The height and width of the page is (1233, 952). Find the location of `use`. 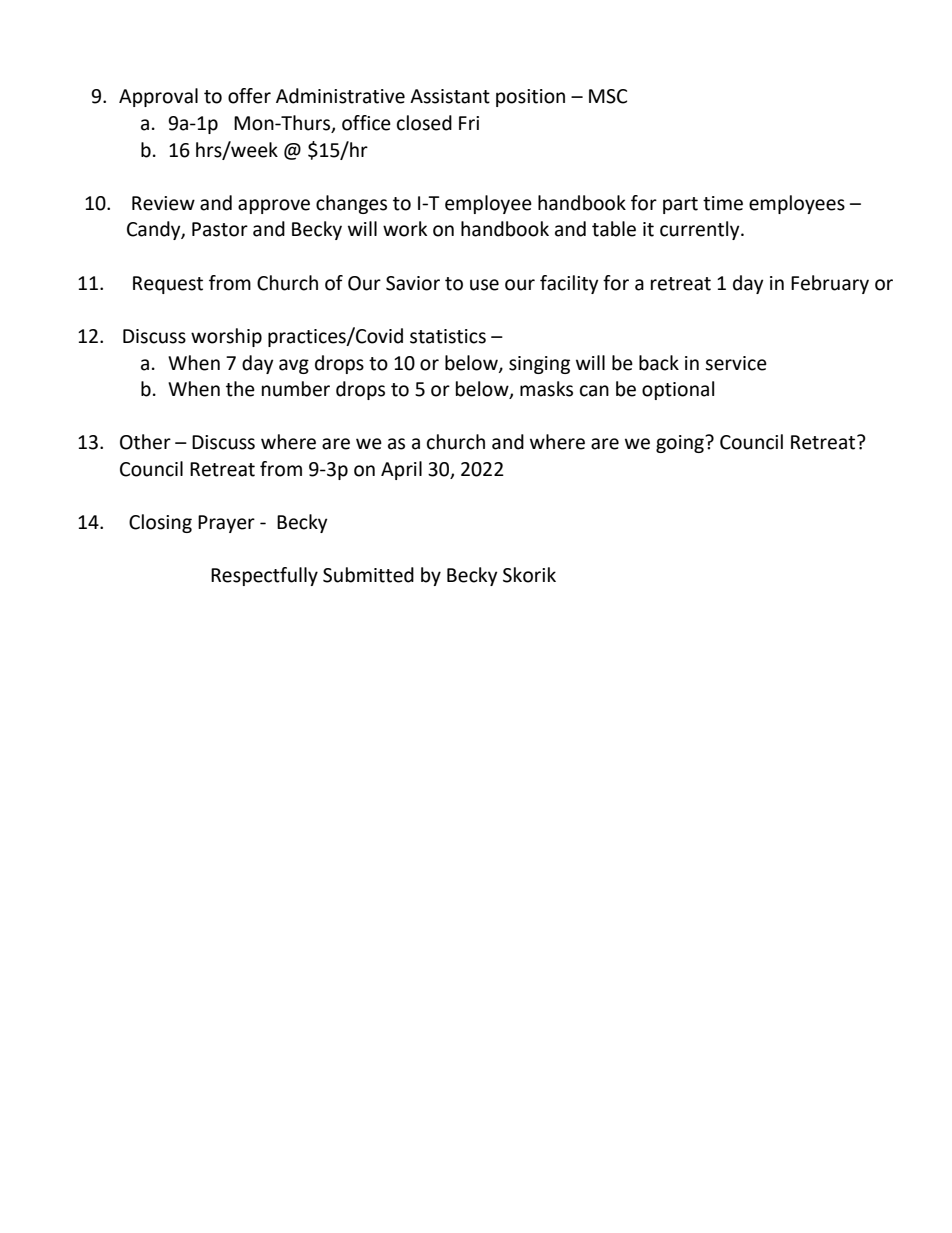

use is located at coordinates (484, 285).
